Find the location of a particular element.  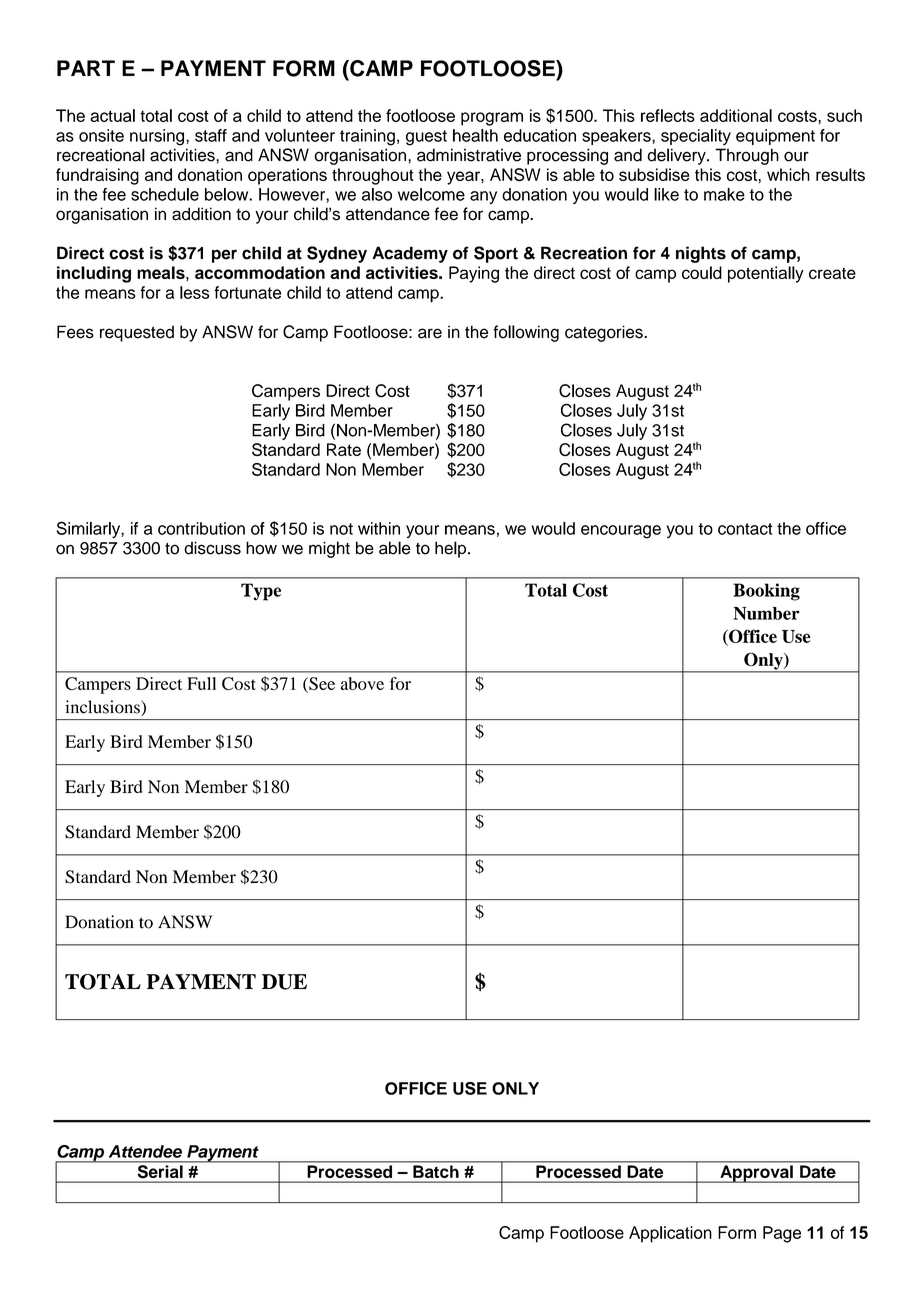

Full is located at coordinates (201, 683).
